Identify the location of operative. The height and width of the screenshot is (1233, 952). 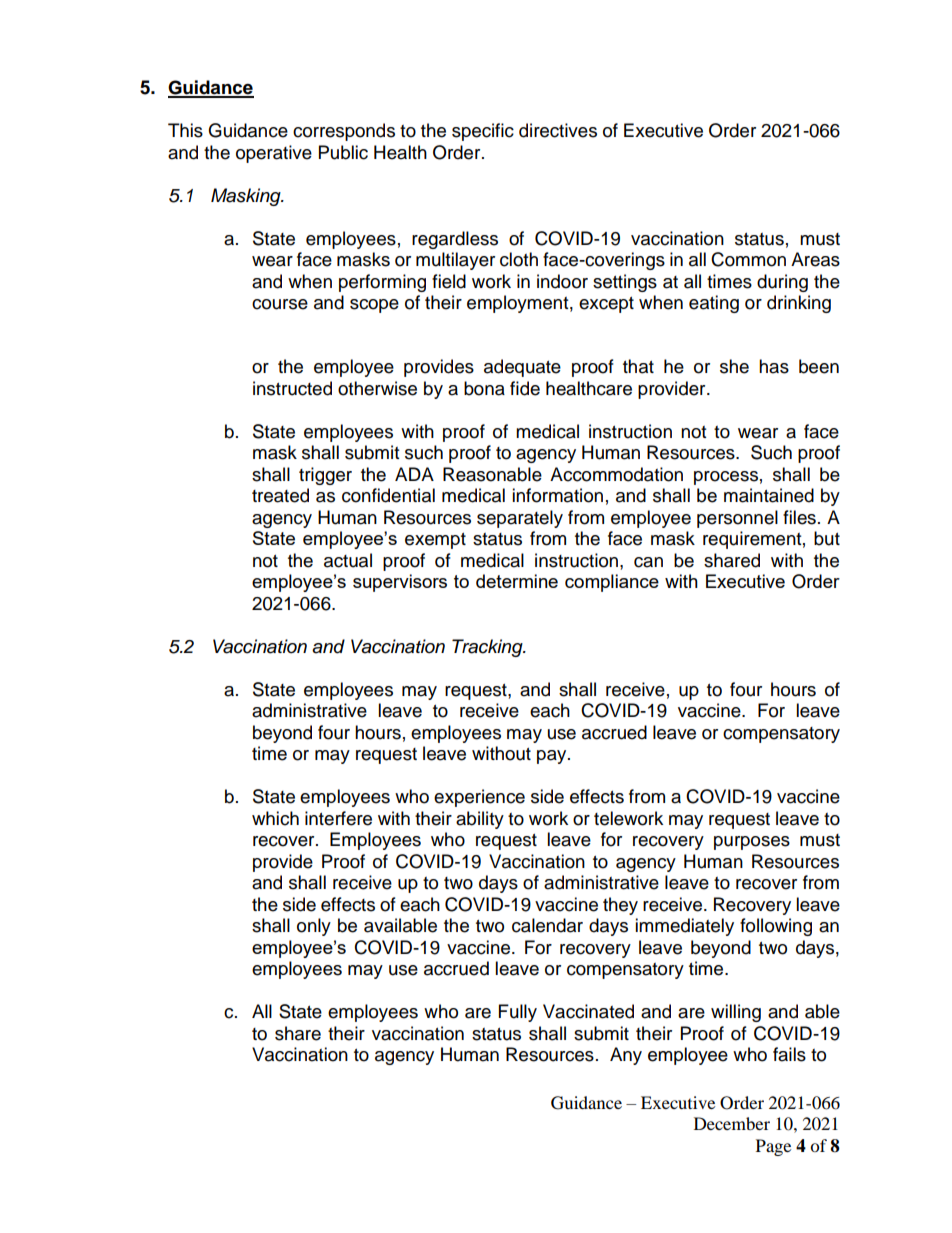
(274, 154).
